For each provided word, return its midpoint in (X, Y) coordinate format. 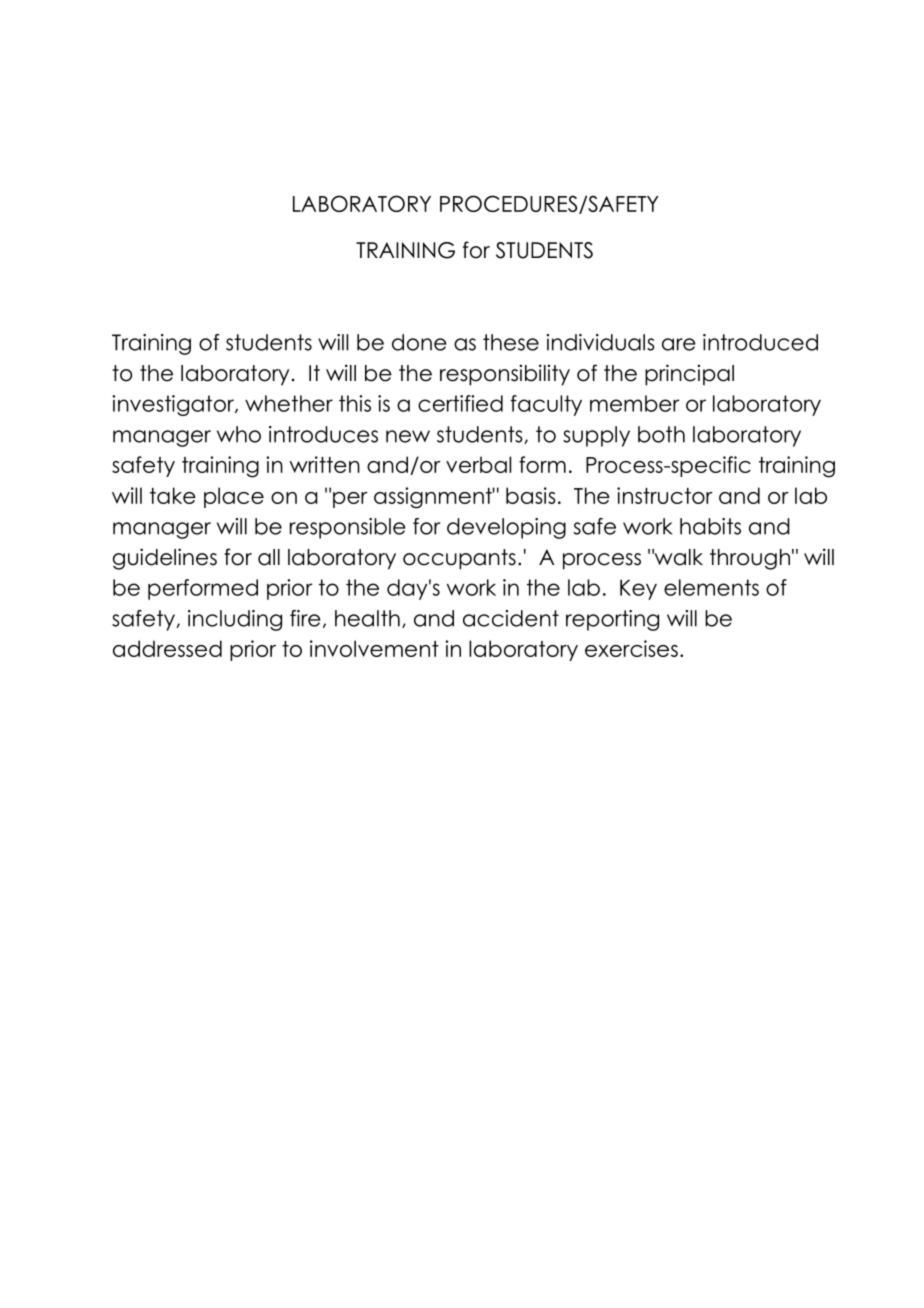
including (235, 620)
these (511, 342)
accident (511, 618)
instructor (665, 495)
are (679, 344)
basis (531, 495)
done (419, 342)
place (234, 497)
